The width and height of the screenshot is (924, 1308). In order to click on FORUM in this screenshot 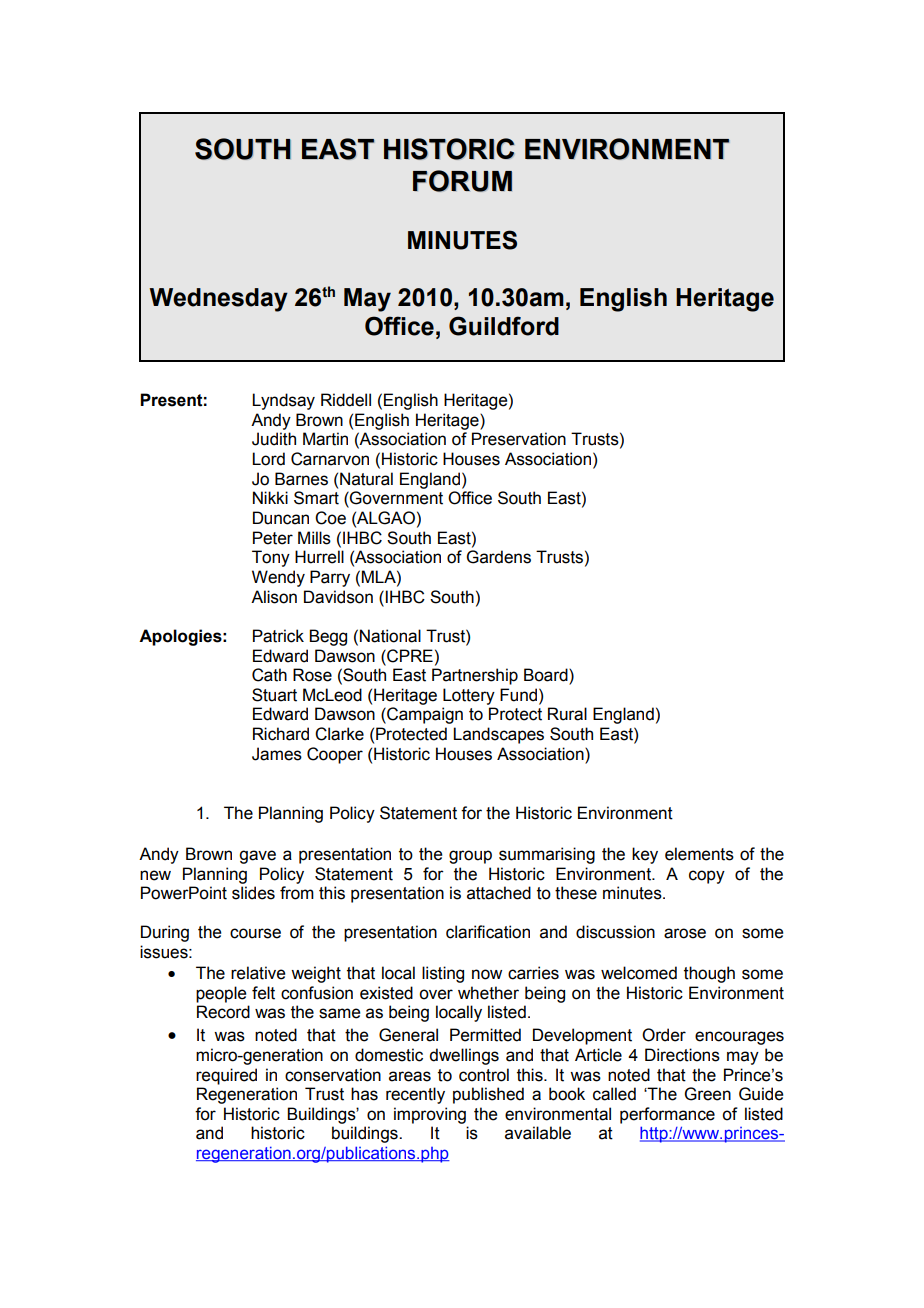, I will do `click(462, 181)`.
